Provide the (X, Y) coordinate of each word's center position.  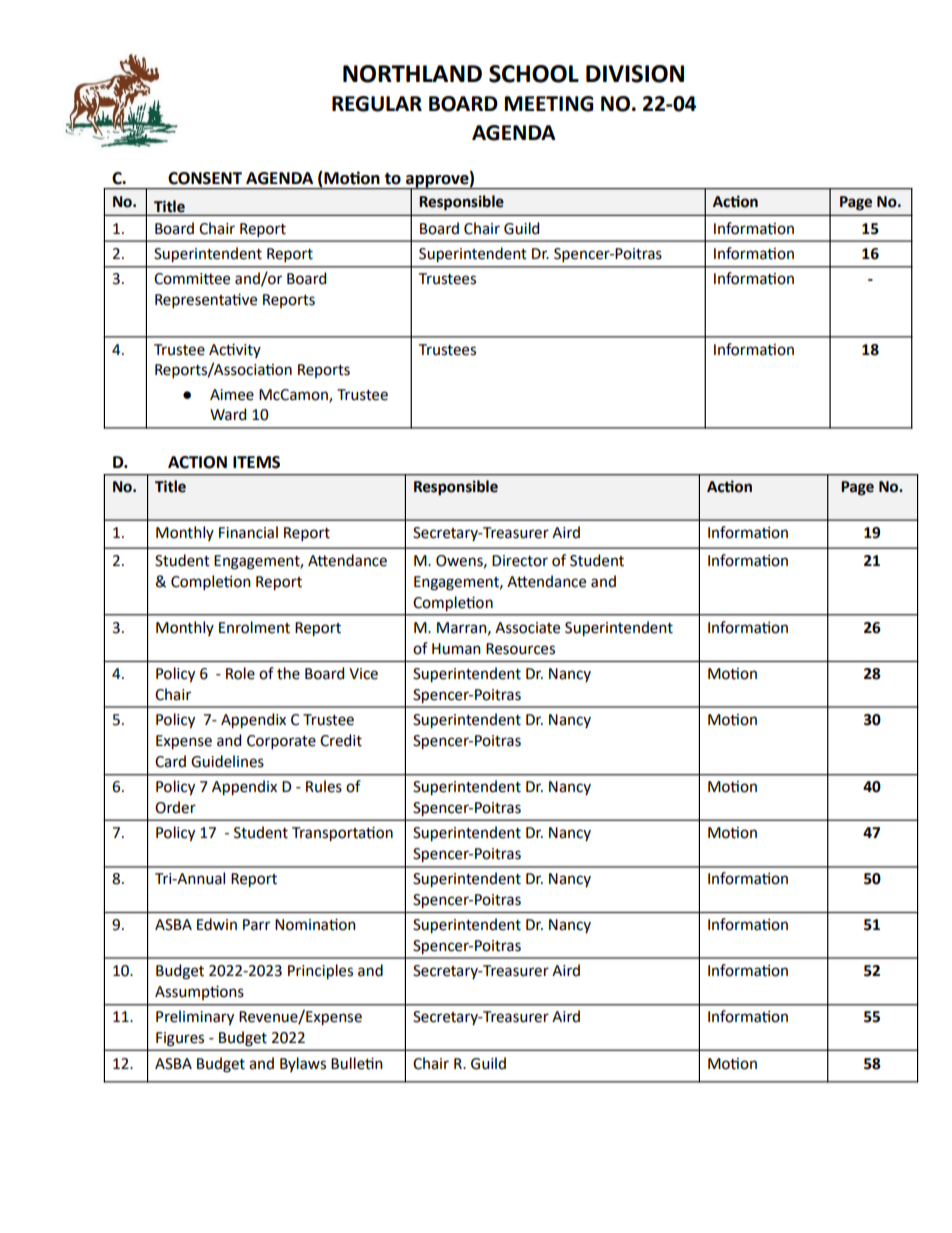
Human (456, 649)
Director (520, 561)
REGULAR (377, 104)
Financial (248, 532)
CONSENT (205, 178)
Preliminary (195, 1017)
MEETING (549, 104)
